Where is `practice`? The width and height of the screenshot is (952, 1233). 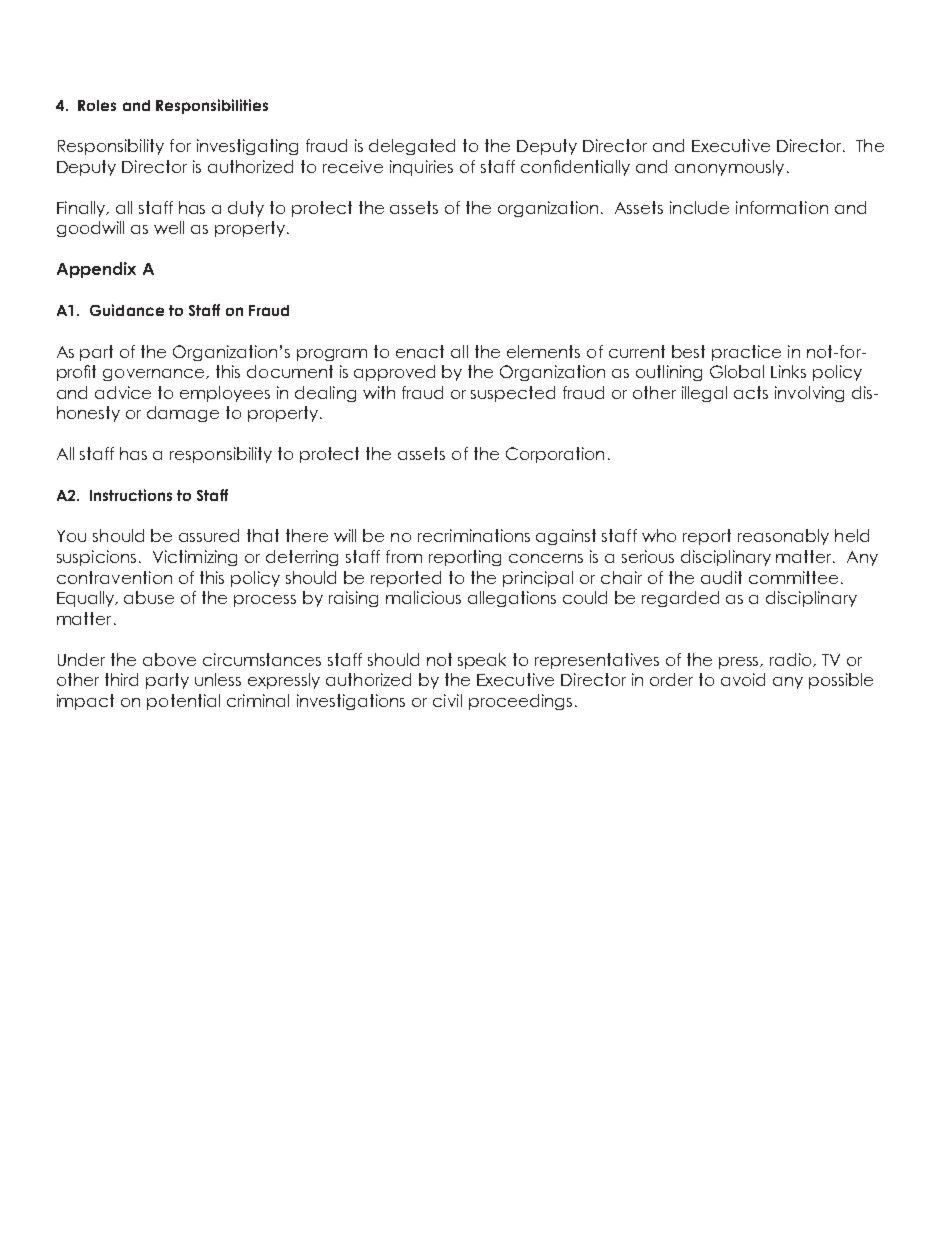
practice is located at coordinates (746, 353).
